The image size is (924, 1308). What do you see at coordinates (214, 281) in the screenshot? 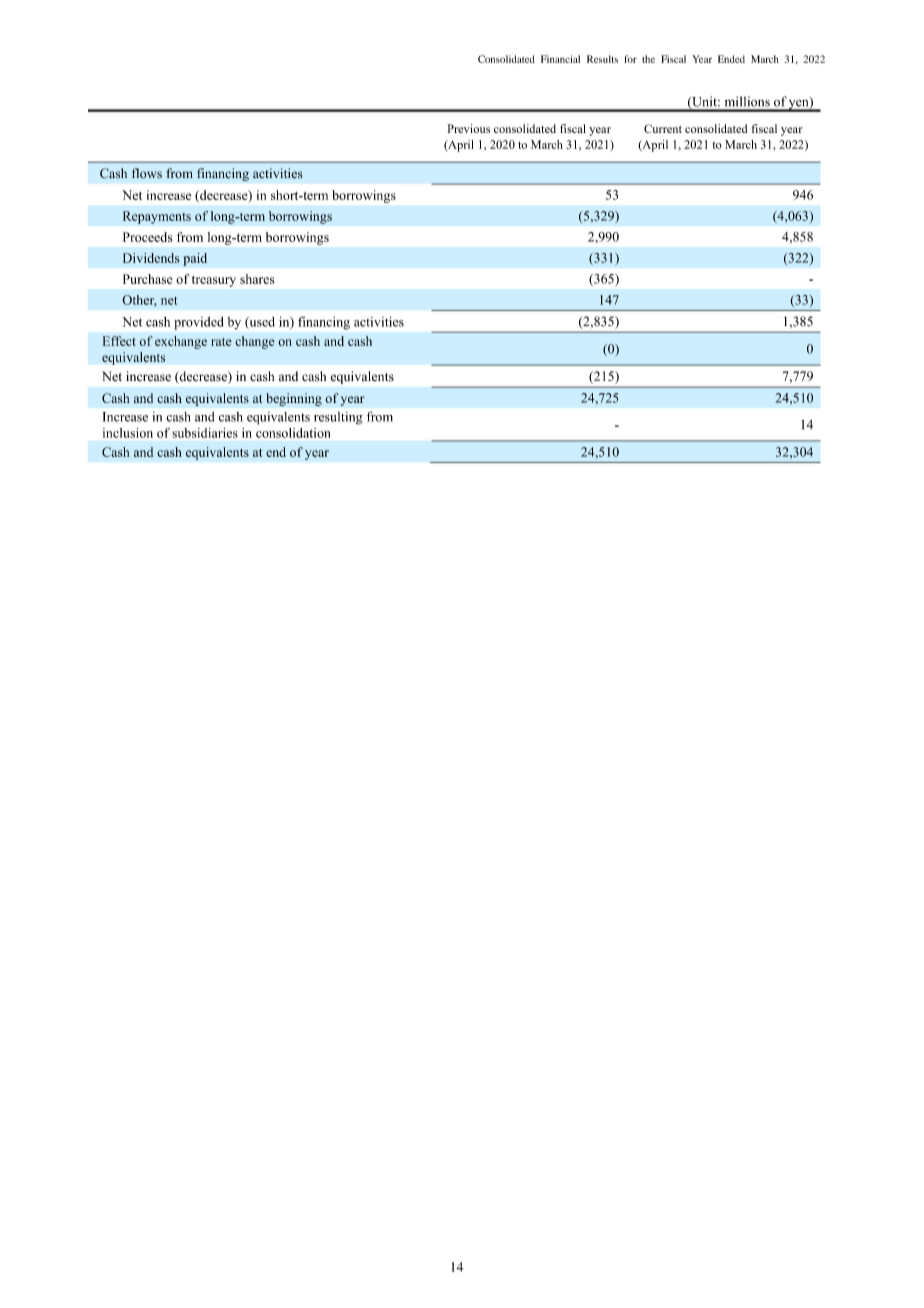
I see `treasury` at bounding box center [214, 281].
